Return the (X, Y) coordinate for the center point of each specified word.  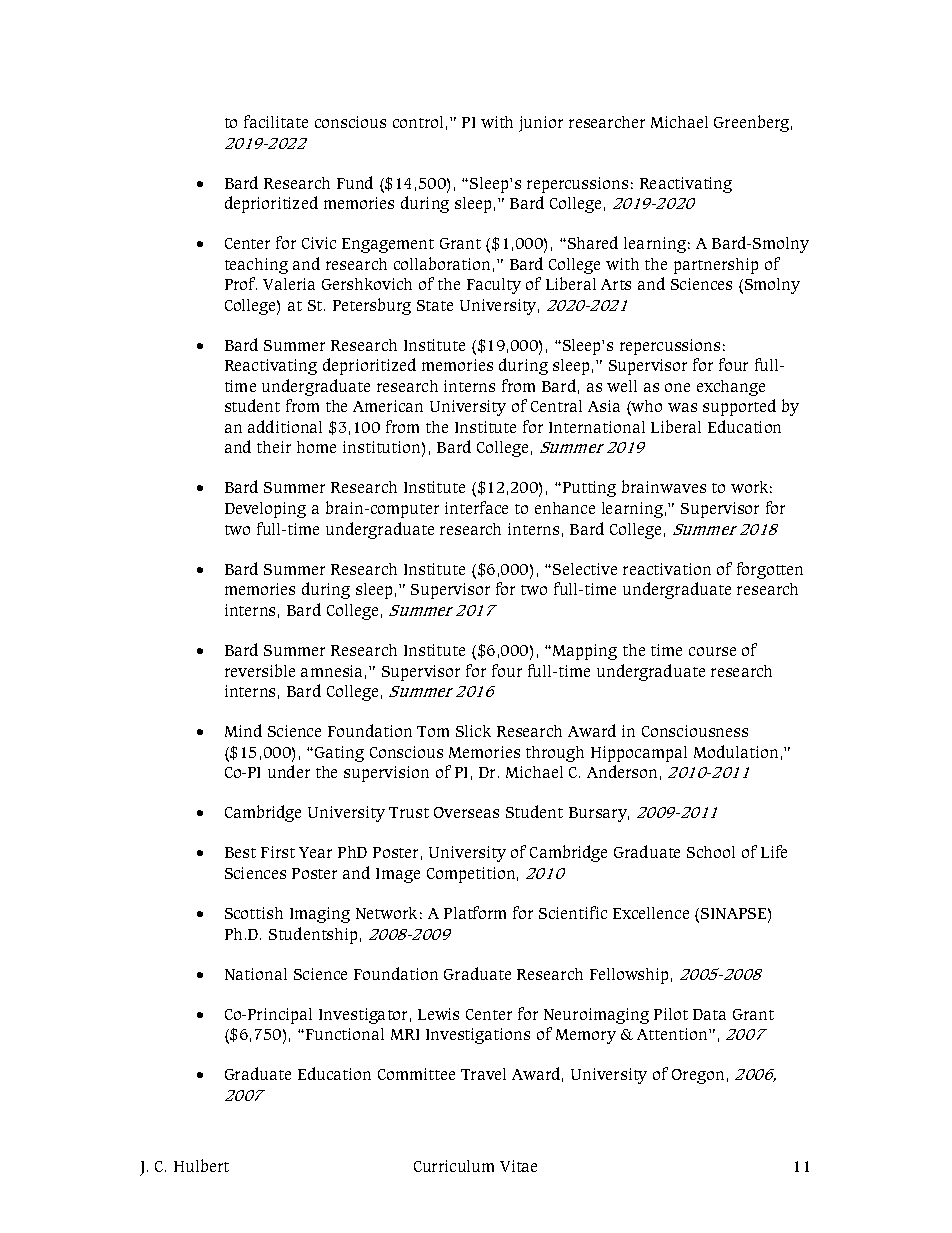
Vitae (518, 1166)
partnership (716, 266)
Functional (343, 1034)
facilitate (276, 121)
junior (541, 124)
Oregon (698, 1076)
